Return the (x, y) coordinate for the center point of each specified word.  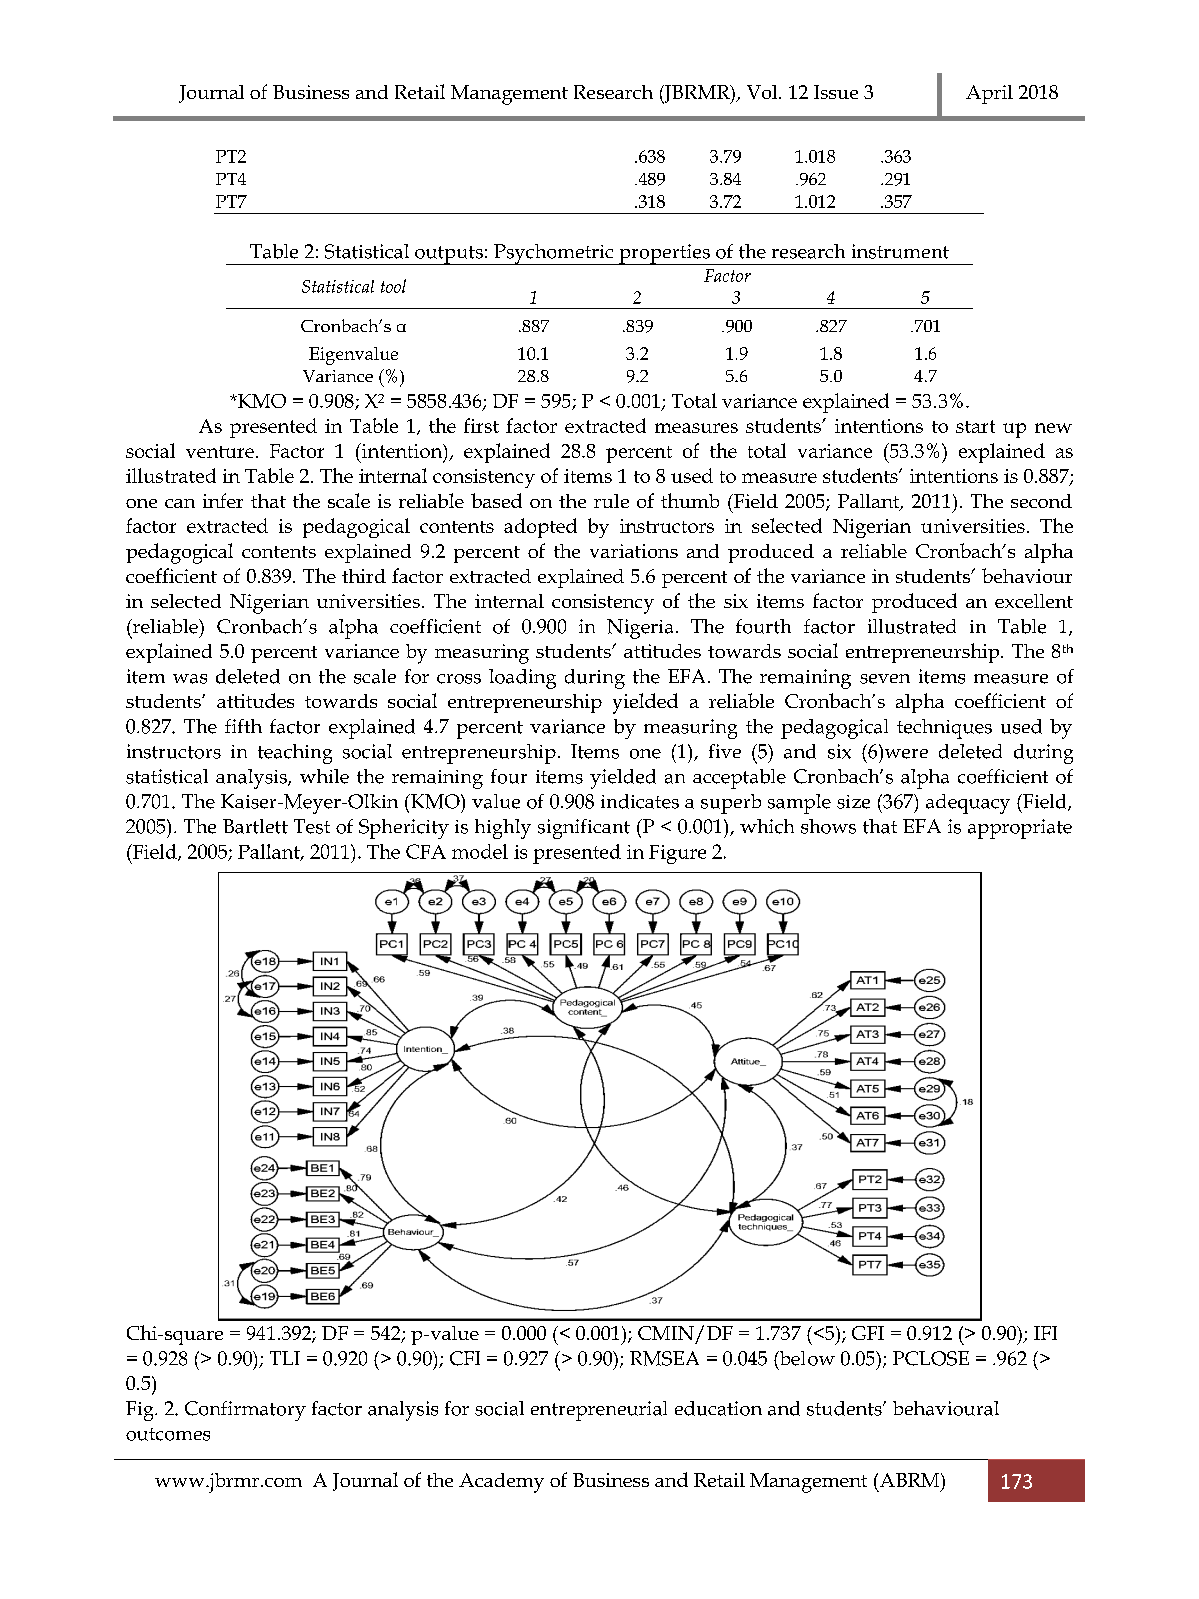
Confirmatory (245, 1411)
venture (220, 452)
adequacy (968, 804)
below (806, 1359)
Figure (677, 854)
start (975, 426)
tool (393, 286)
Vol (763, 92)
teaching (295, 754)
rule (611, 501)
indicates (640, 801)
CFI (465, 1358)
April (989, 94)
